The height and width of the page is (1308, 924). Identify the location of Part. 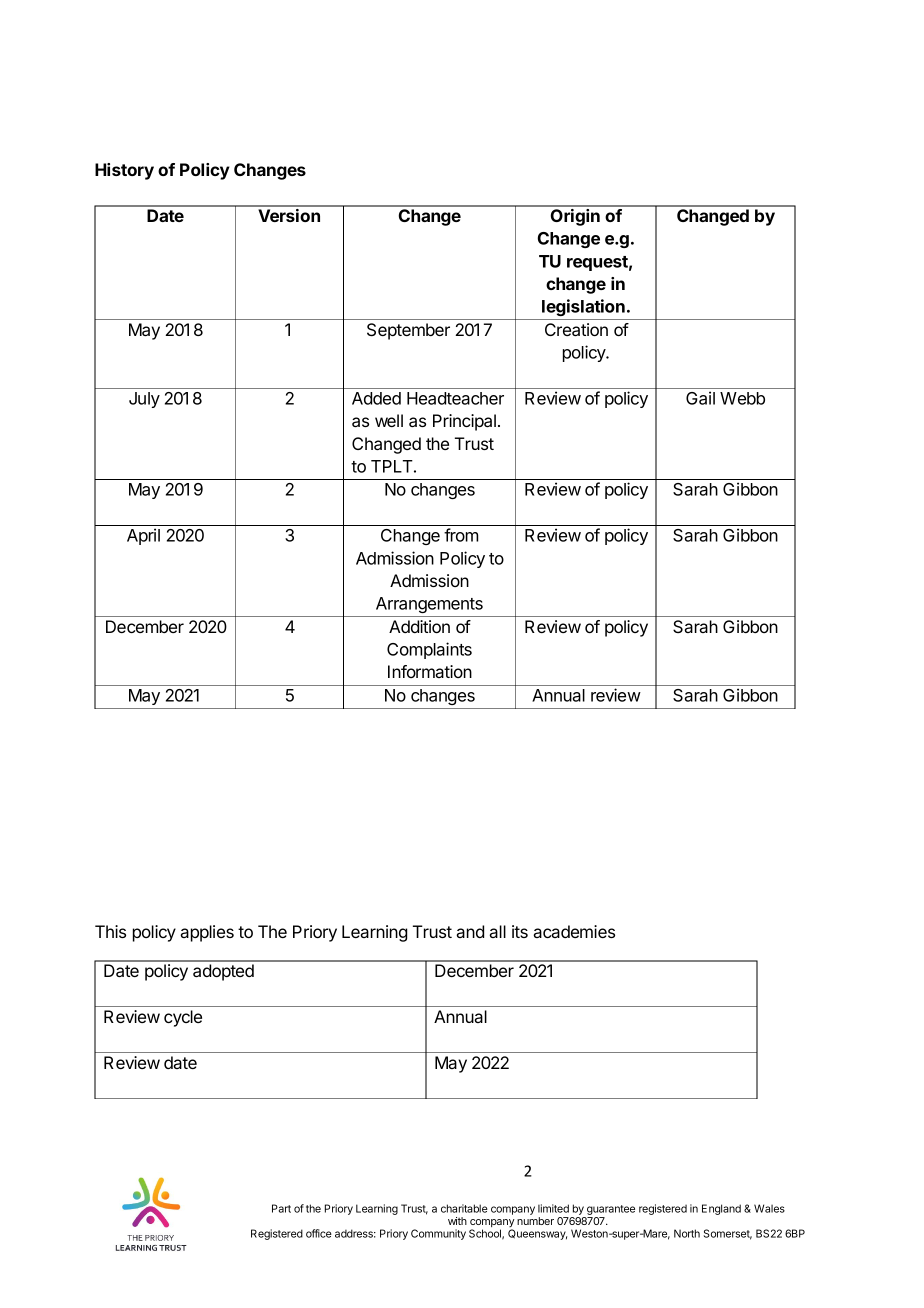
(281, 1208).
